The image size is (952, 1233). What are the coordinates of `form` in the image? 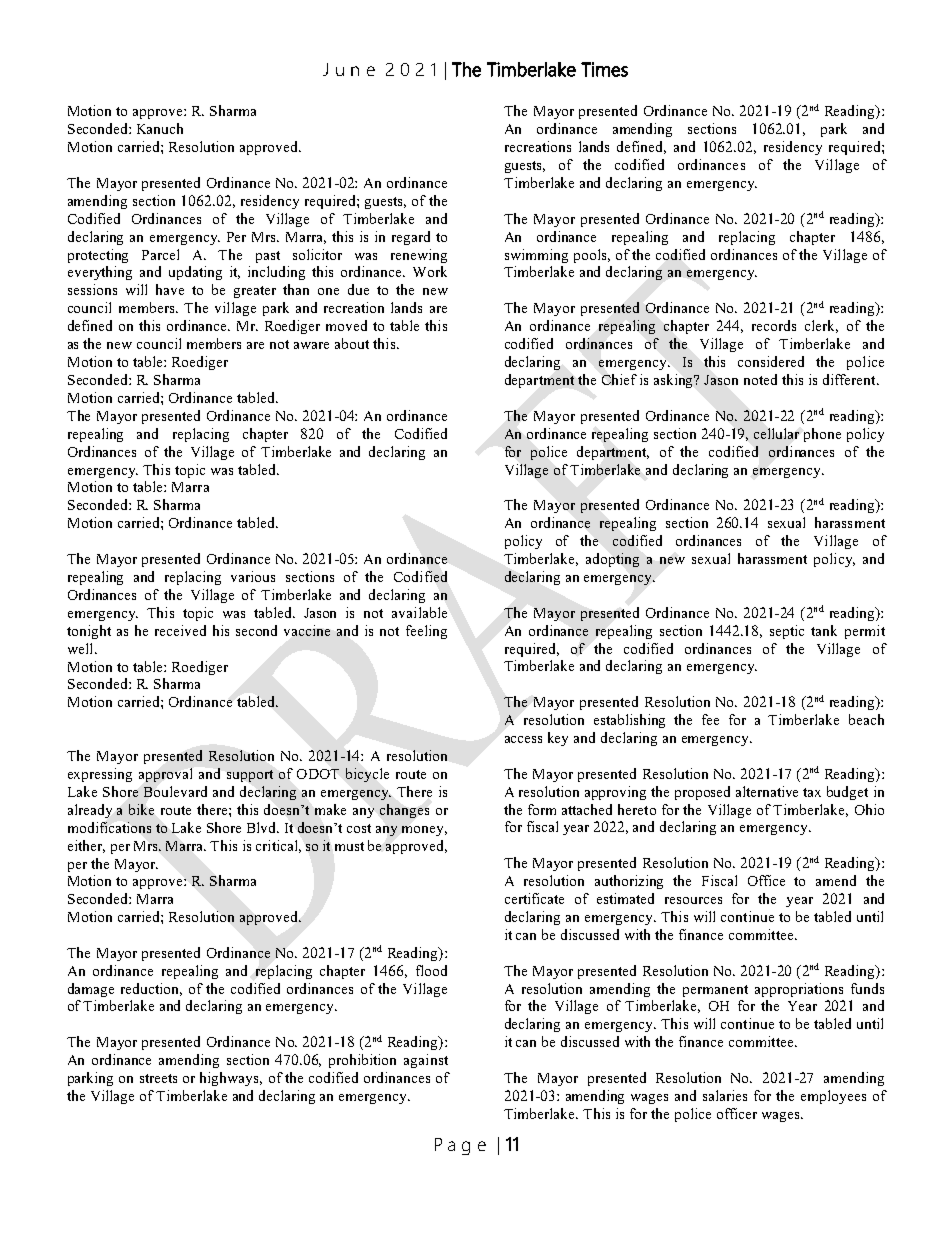 It's located at (542, 809).
